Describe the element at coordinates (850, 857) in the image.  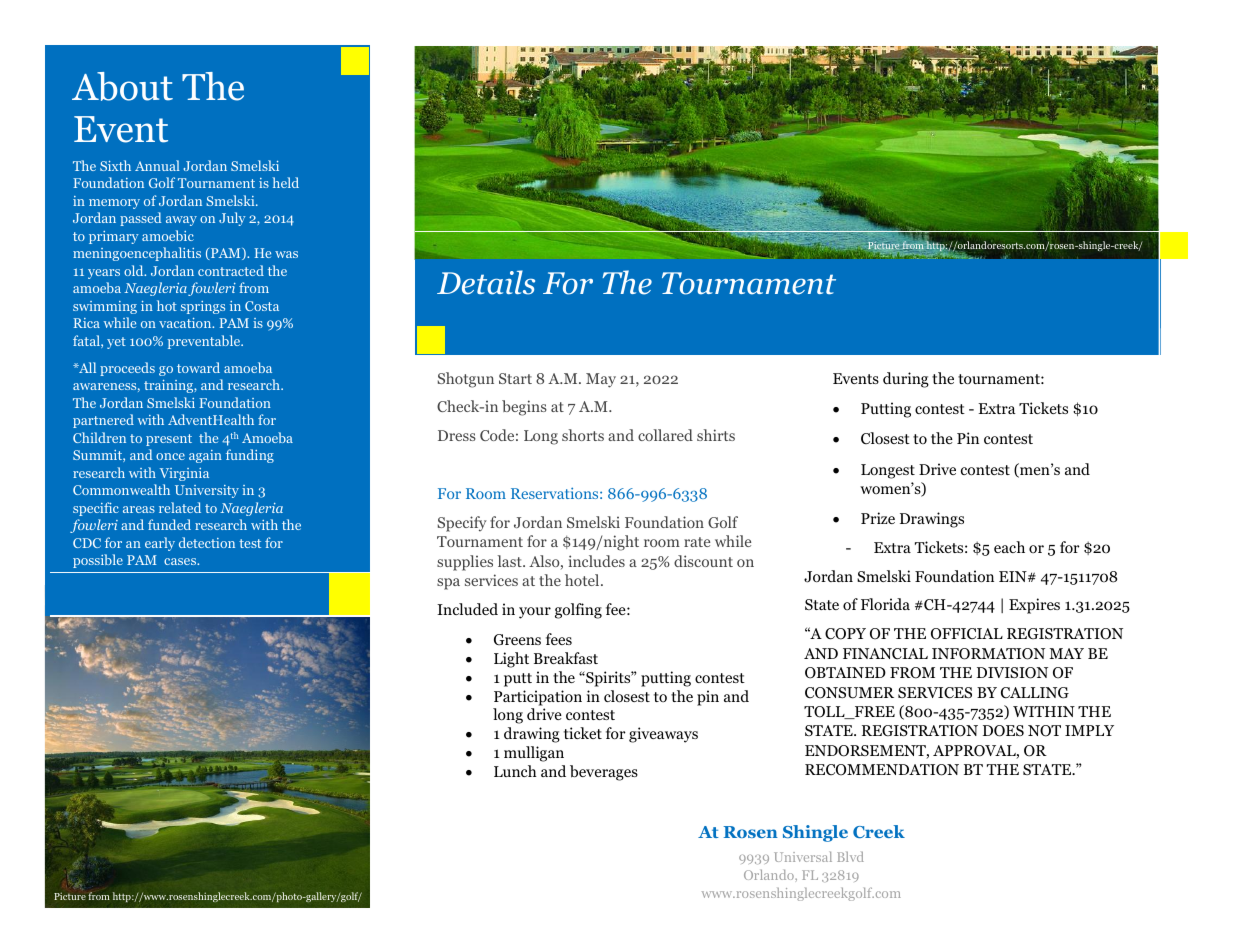
I see `Blvd` at that location.
